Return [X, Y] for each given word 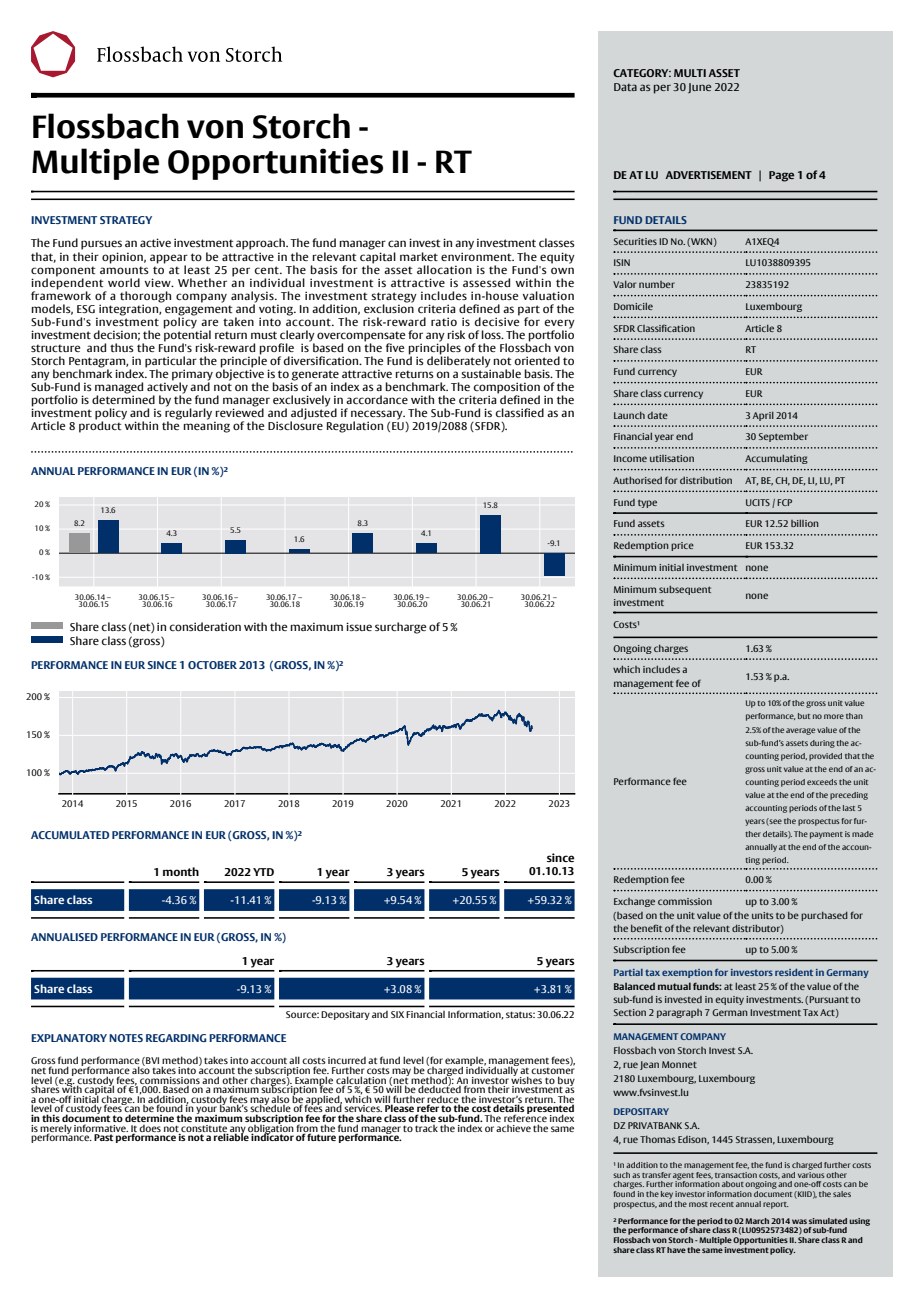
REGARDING [176, 1038]
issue [359, 626]
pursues [101, 245]
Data [625, 87]
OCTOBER [212, 665]
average [800, 731]
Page [781, 176]
